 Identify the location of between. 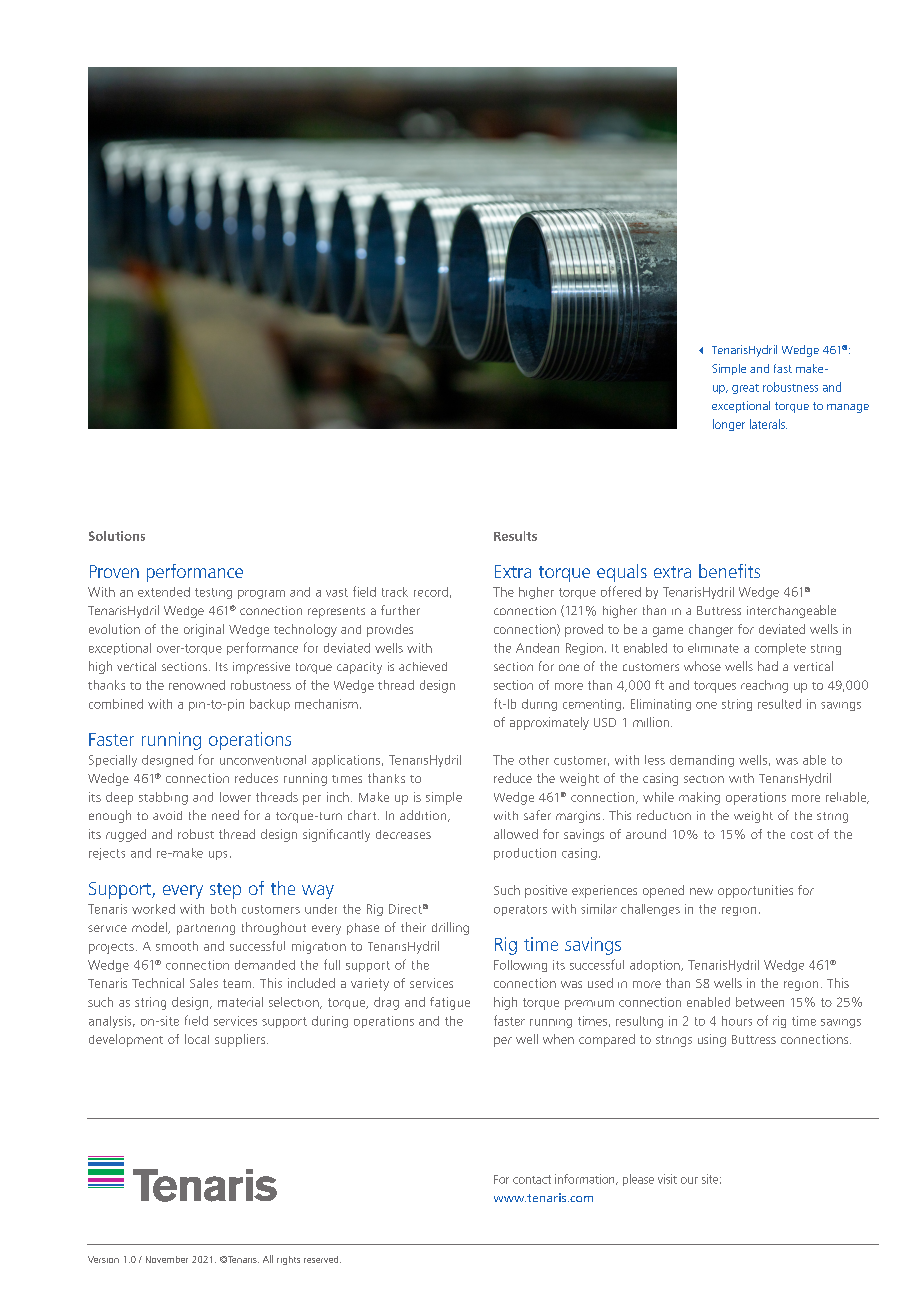
(760, 1002).
